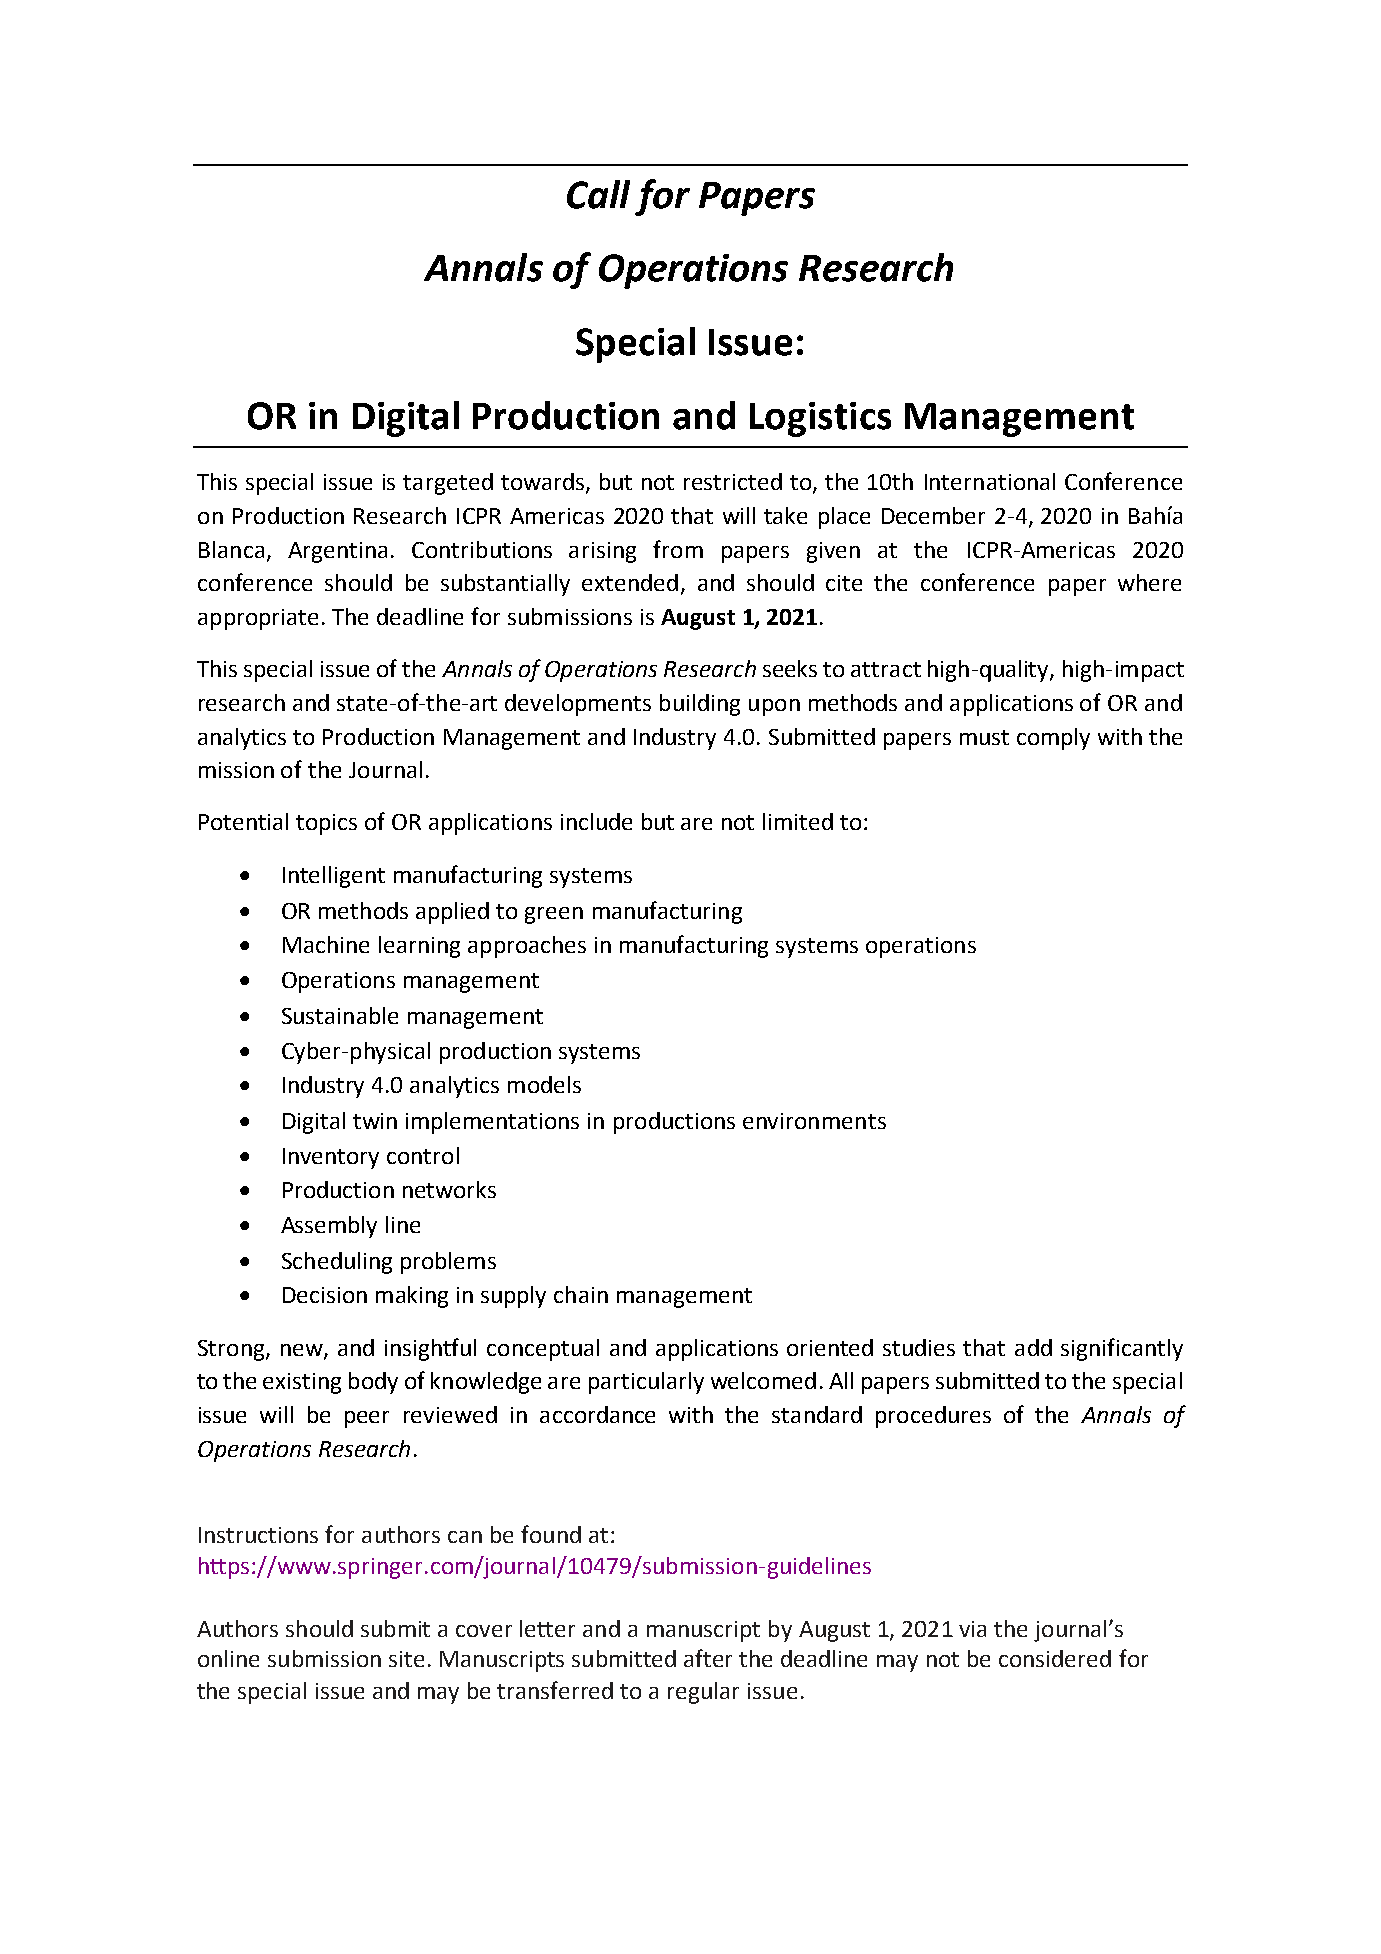 The image size is (1381, 1954). I want to click on International, so click(990, 481).
